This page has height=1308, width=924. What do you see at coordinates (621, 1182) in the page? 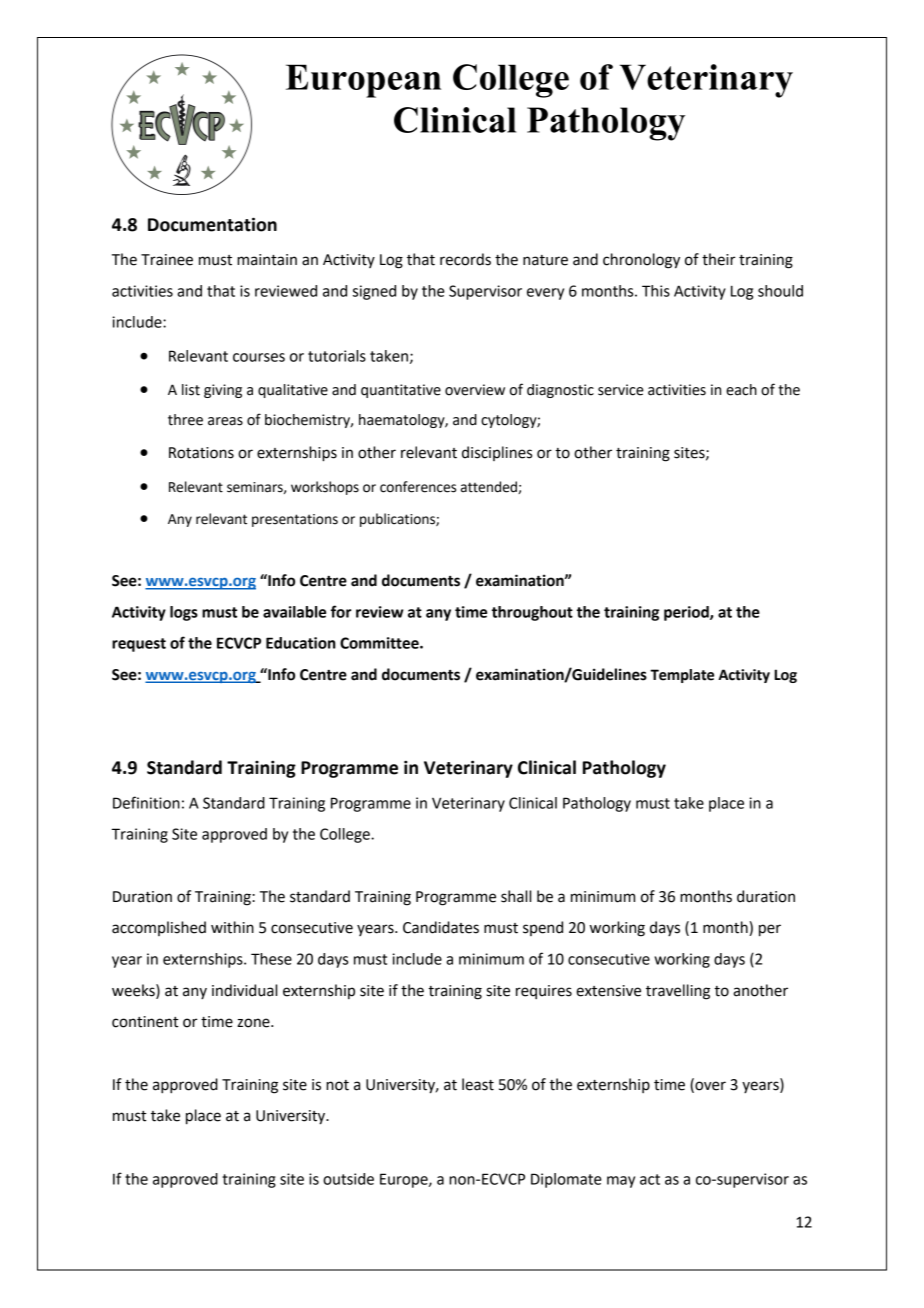
I see `may` at bounding box center [621, 1182].
